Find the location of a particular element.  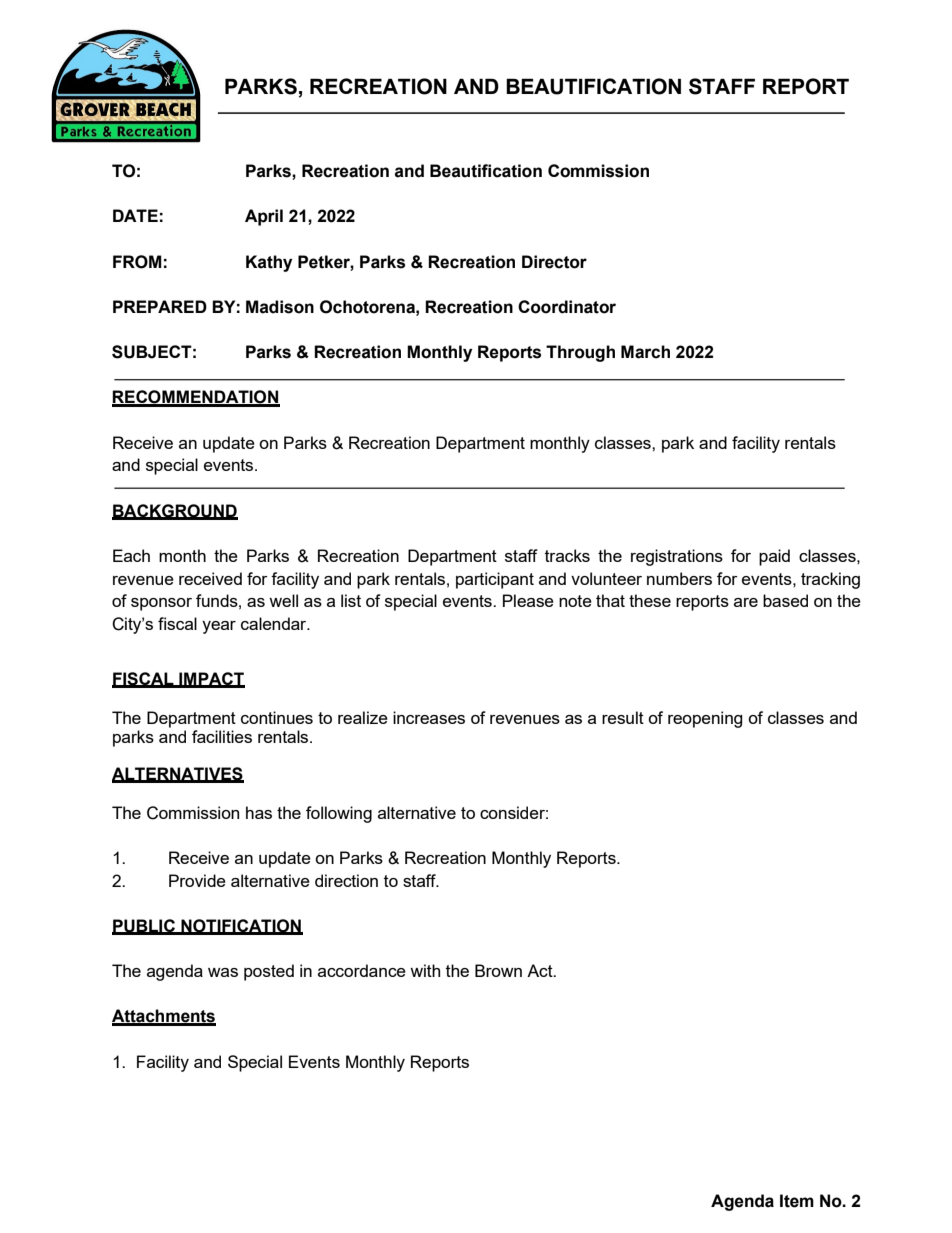

BACKGROUND is located at coordinates (175, 511).
